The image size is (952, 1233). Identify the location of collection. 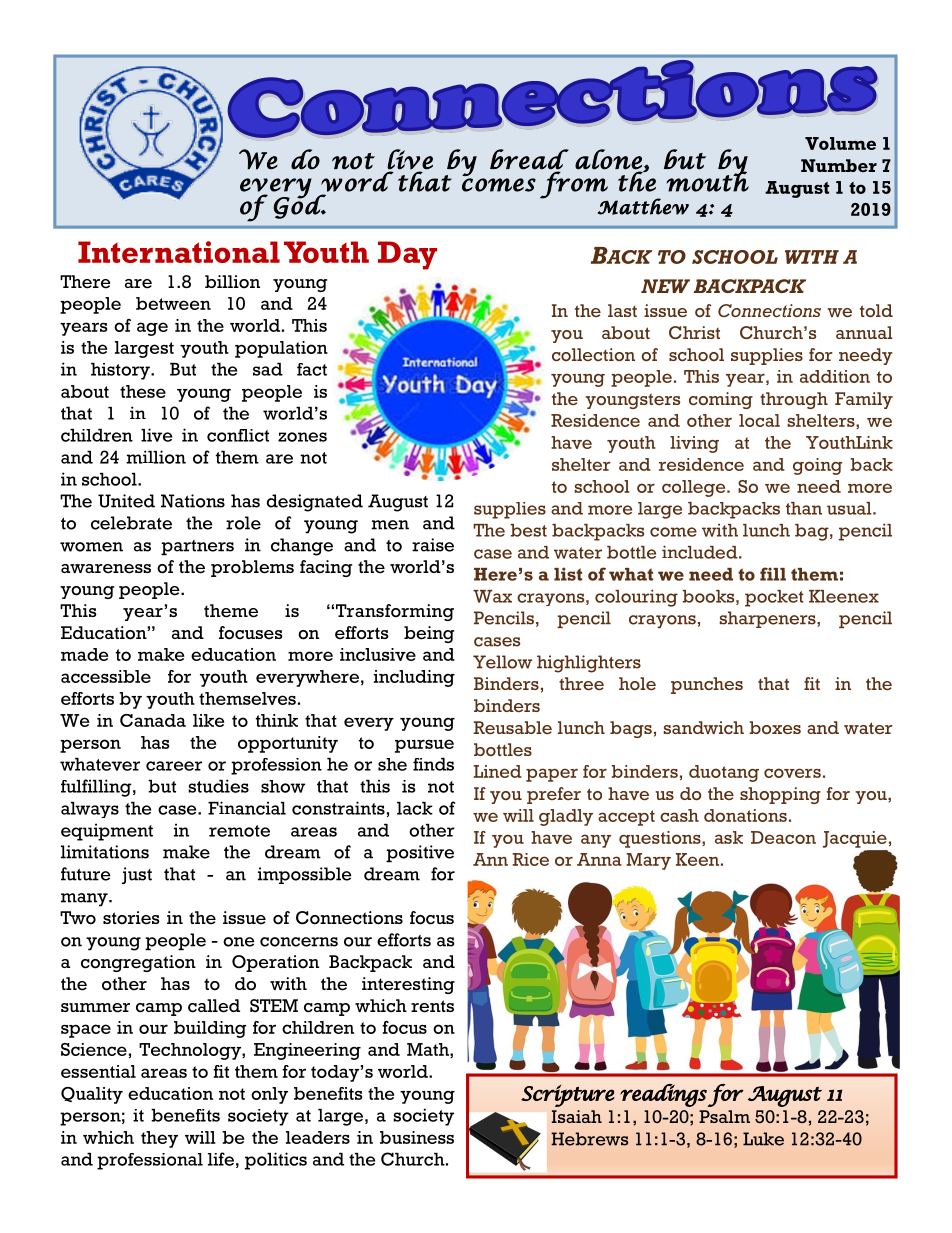
(593, 354).
